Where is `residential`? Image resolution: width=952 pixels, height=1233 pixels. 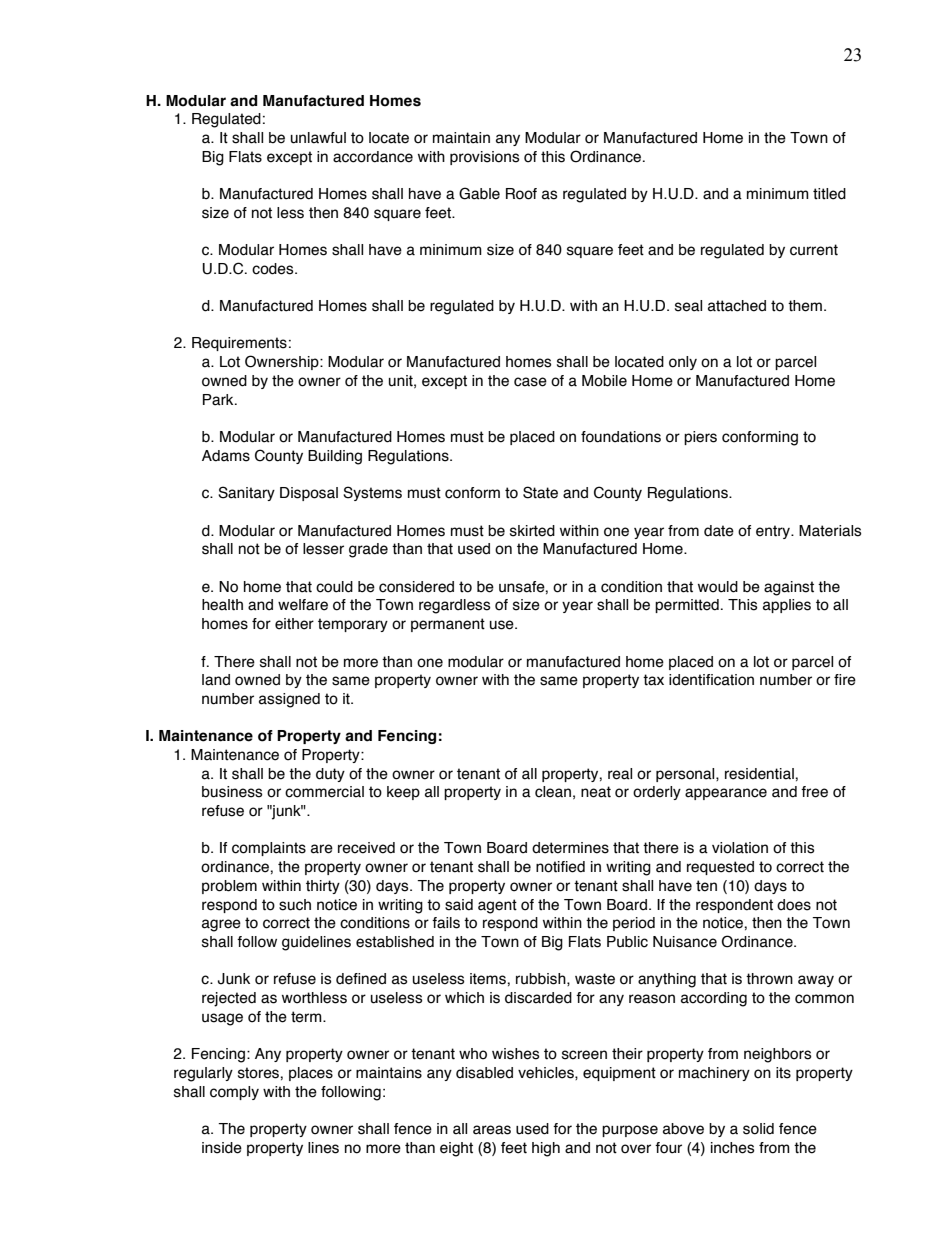
residential is located at coordinates (760, 774).
